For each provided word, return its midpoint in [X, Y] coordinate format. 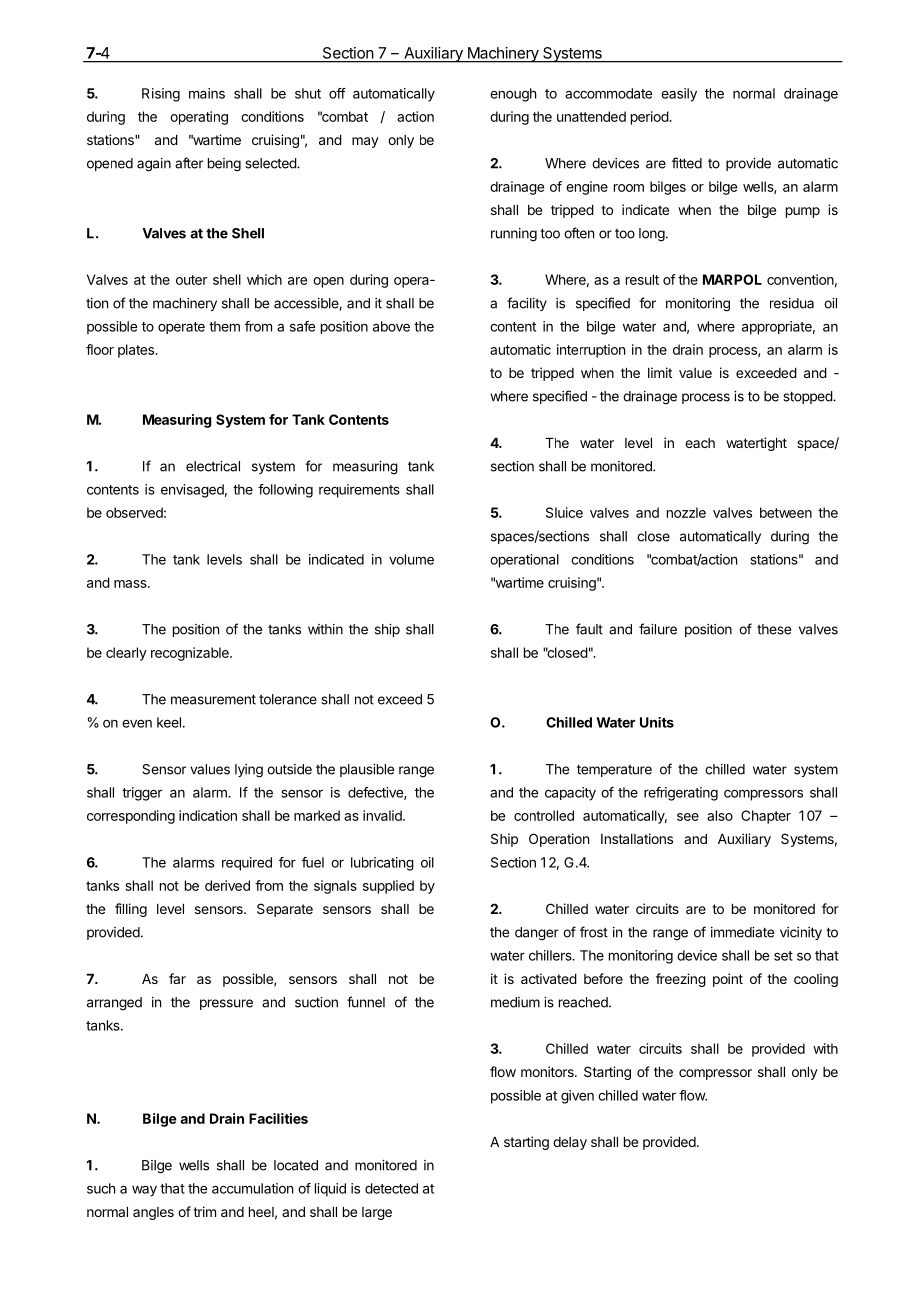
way [144, 1191]
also [720, 815]
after [189, 163]
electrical [213, 466]
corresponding [131, 817]
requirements [359, 491]
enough [513, 95]
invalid [383, 815]
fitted [687, 163]
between [786, 512]
